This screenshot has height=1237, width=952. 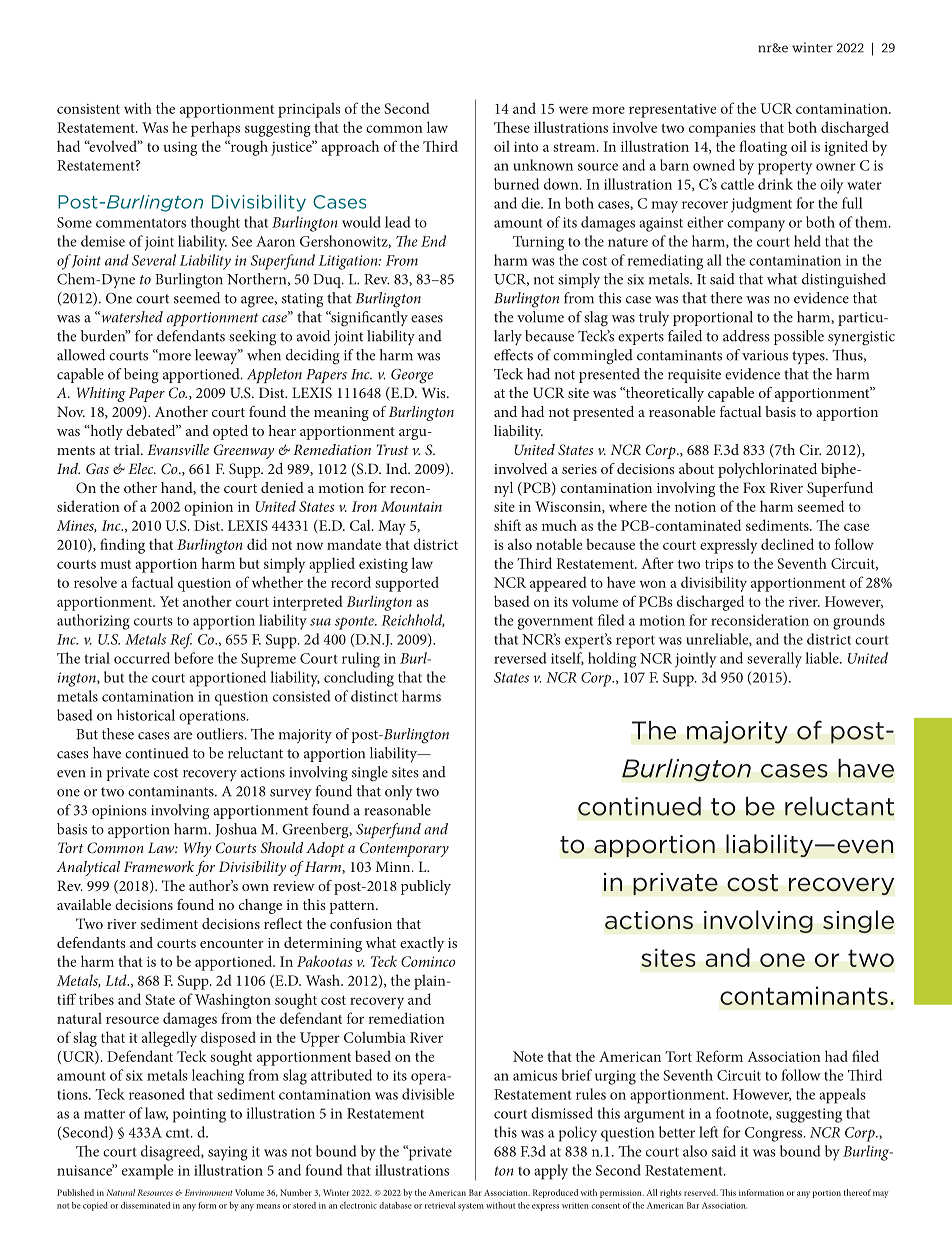 I want to click on example, so click(x=148, y=1172).
